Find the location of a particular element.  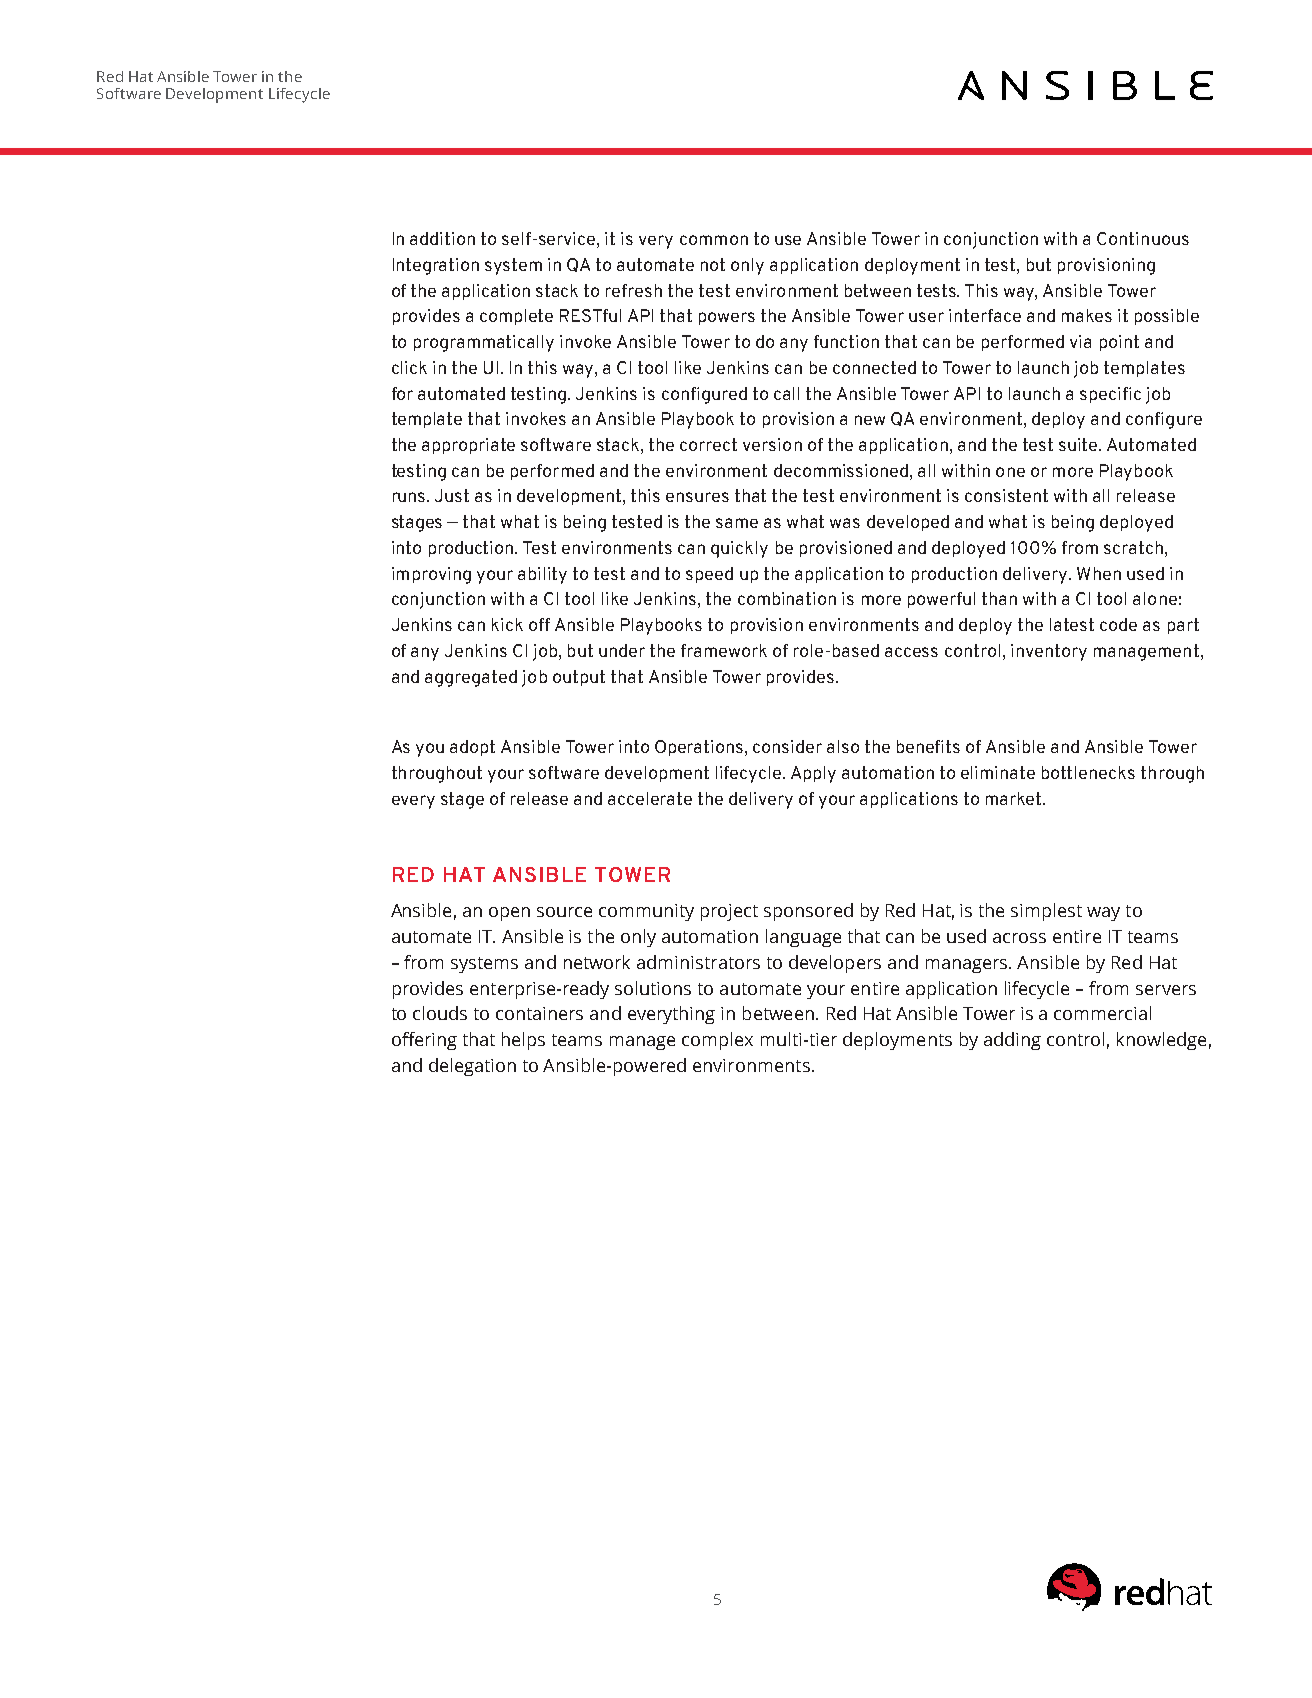

open is located at coordinates (509, 914).
